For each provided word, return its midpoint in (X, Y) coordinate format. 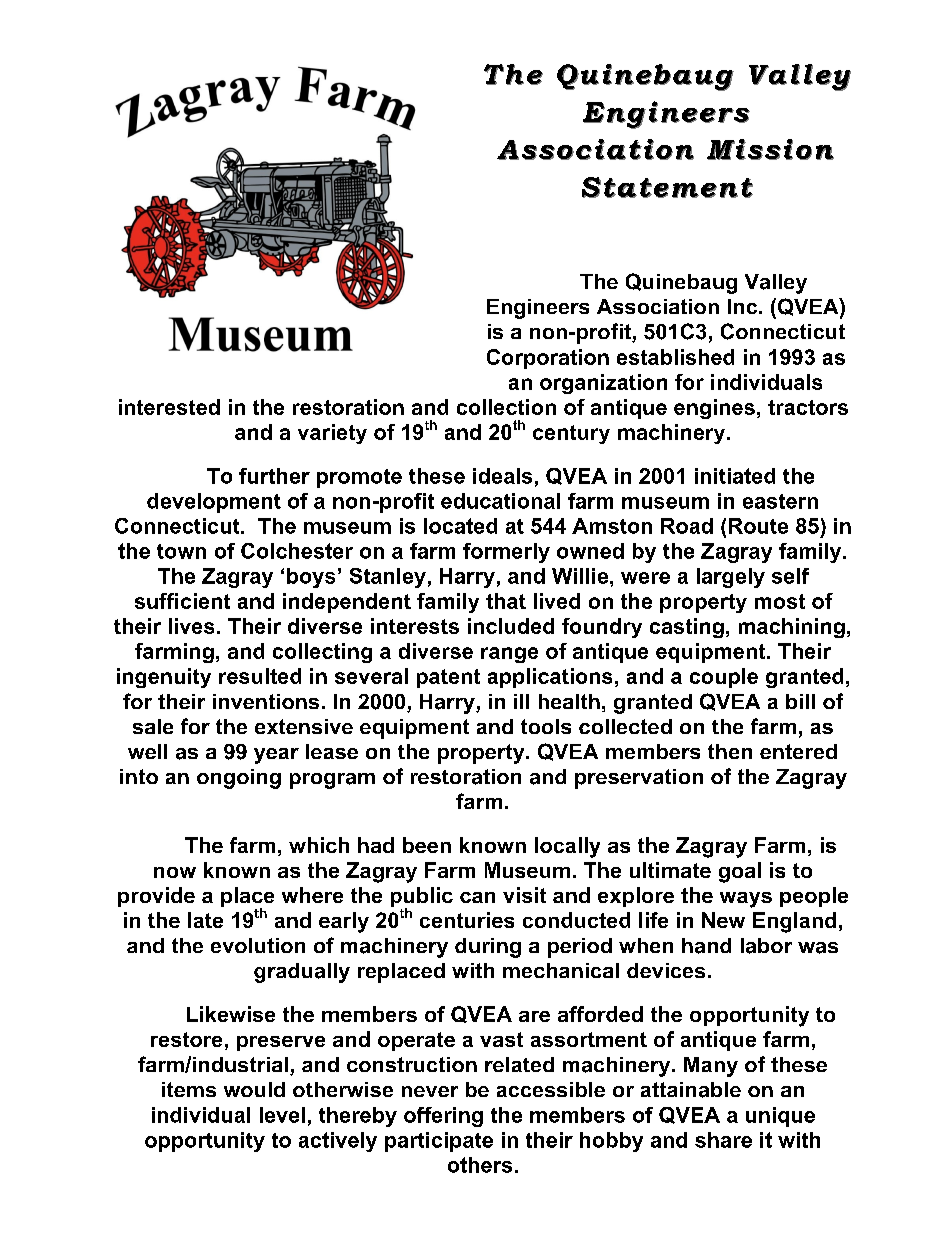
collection (506, 407)
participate (439, 1142)
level (282, 1115)
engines (714, 409)
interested (169, 407)
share (723, 1140)
